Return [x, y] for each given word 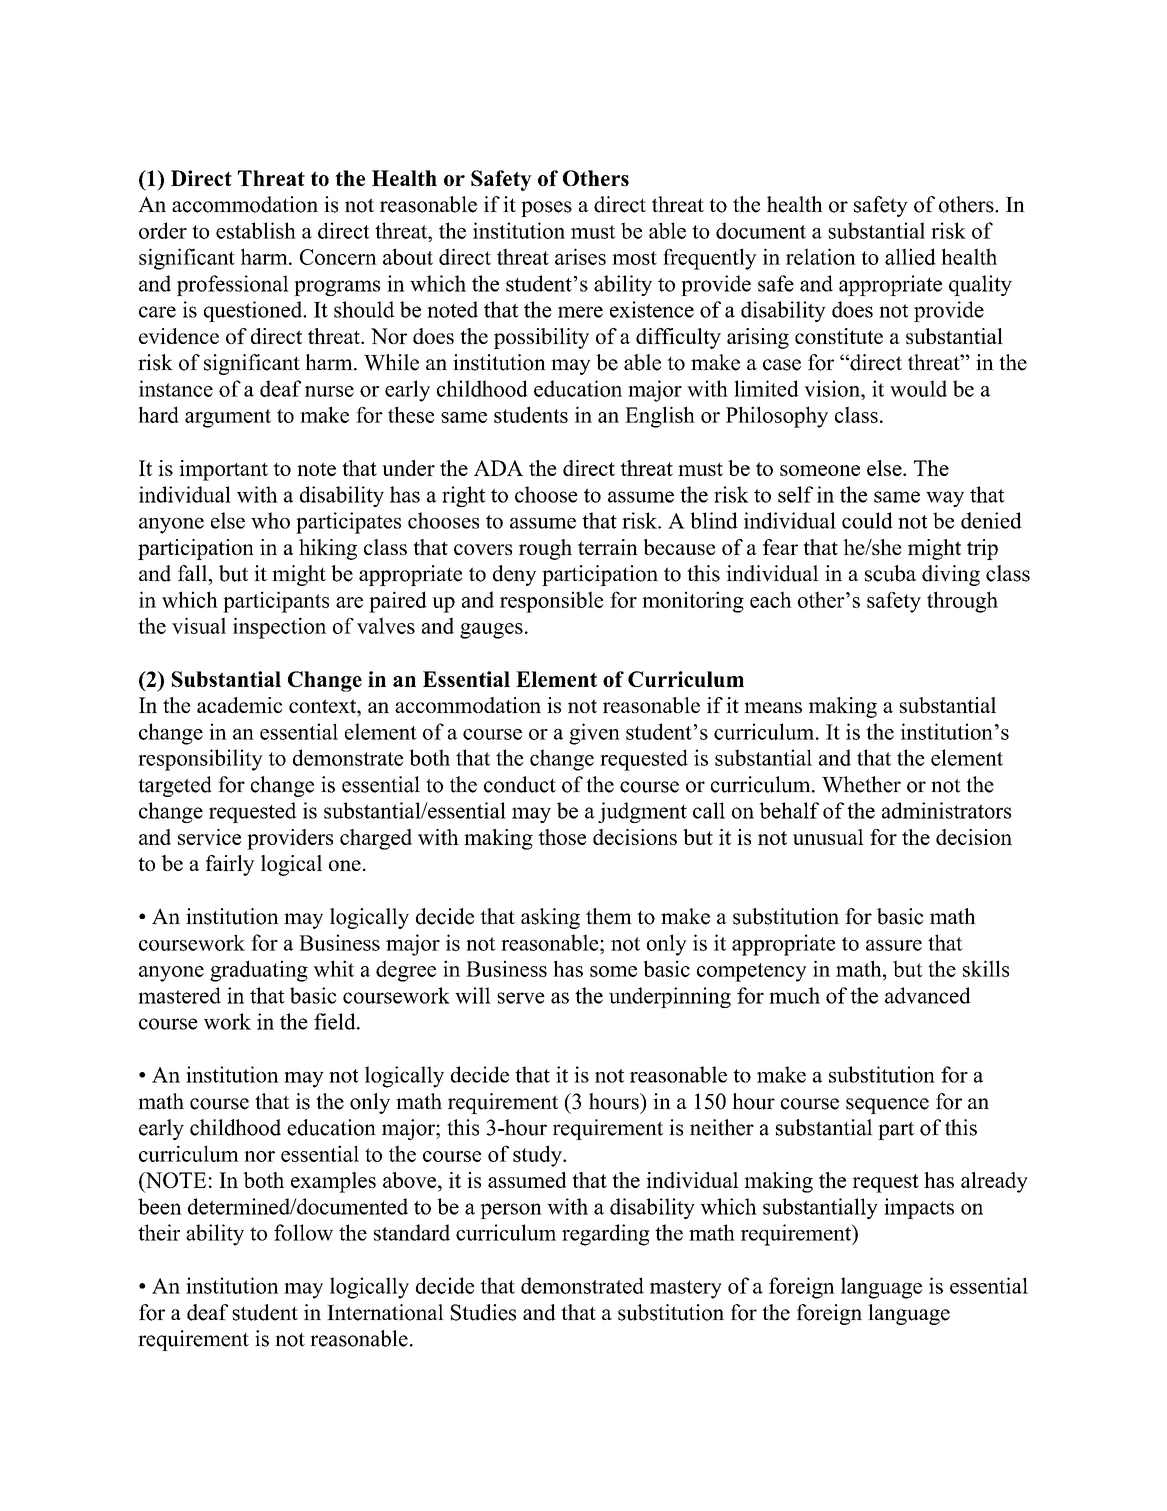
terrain [608, 547]
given [594, 734]
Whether [861, 784]
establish [256, 230]
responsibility [200, 760]
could [867, 520]
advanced [928, 995]
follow [303, 1232]
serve [521, 998]
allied [910, 256]
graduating [259, 971]
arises [580, 256]
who [270, 520]
